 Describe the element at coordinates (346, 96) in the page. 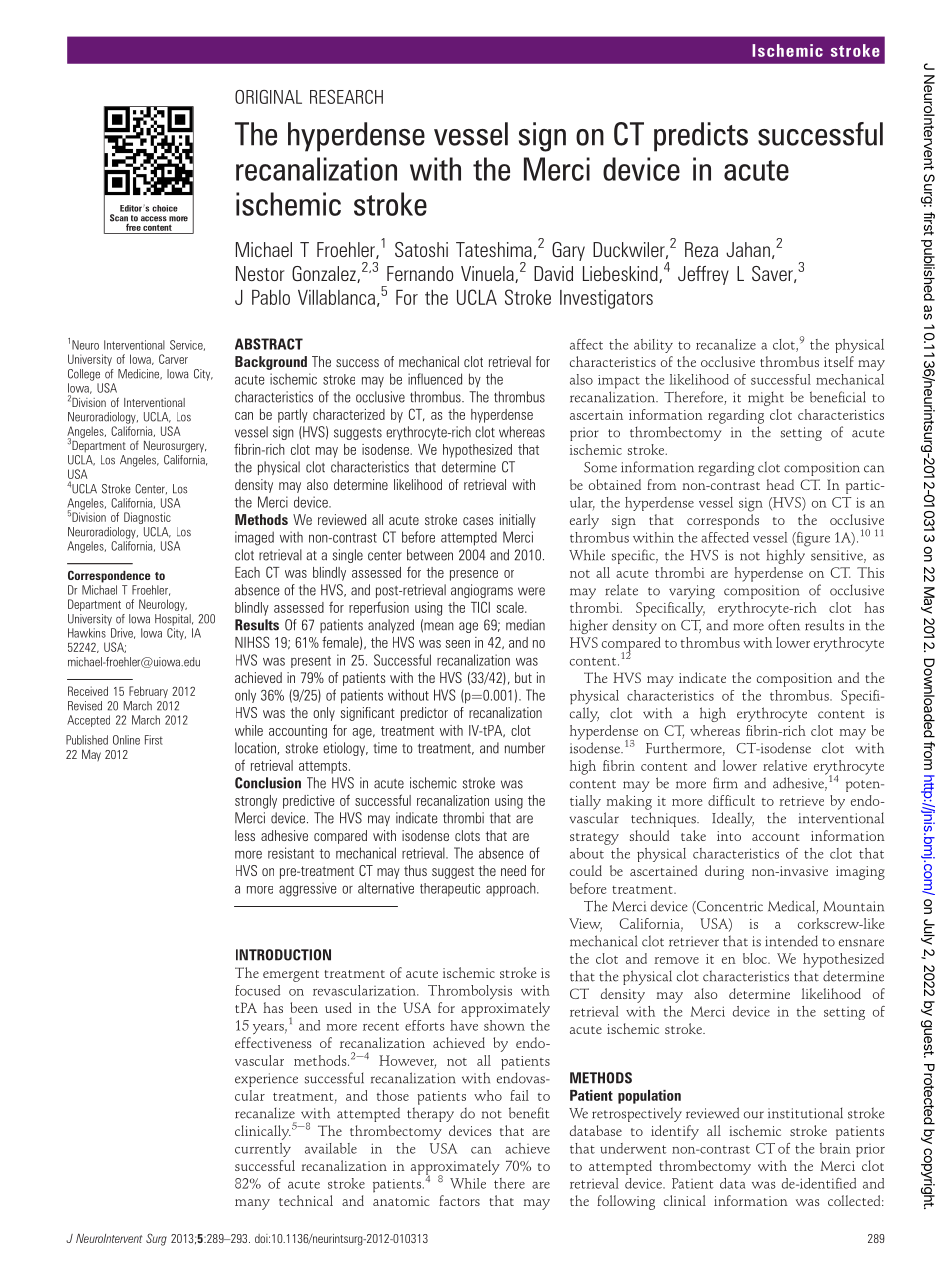

I see `RESEARCH` at that location.
